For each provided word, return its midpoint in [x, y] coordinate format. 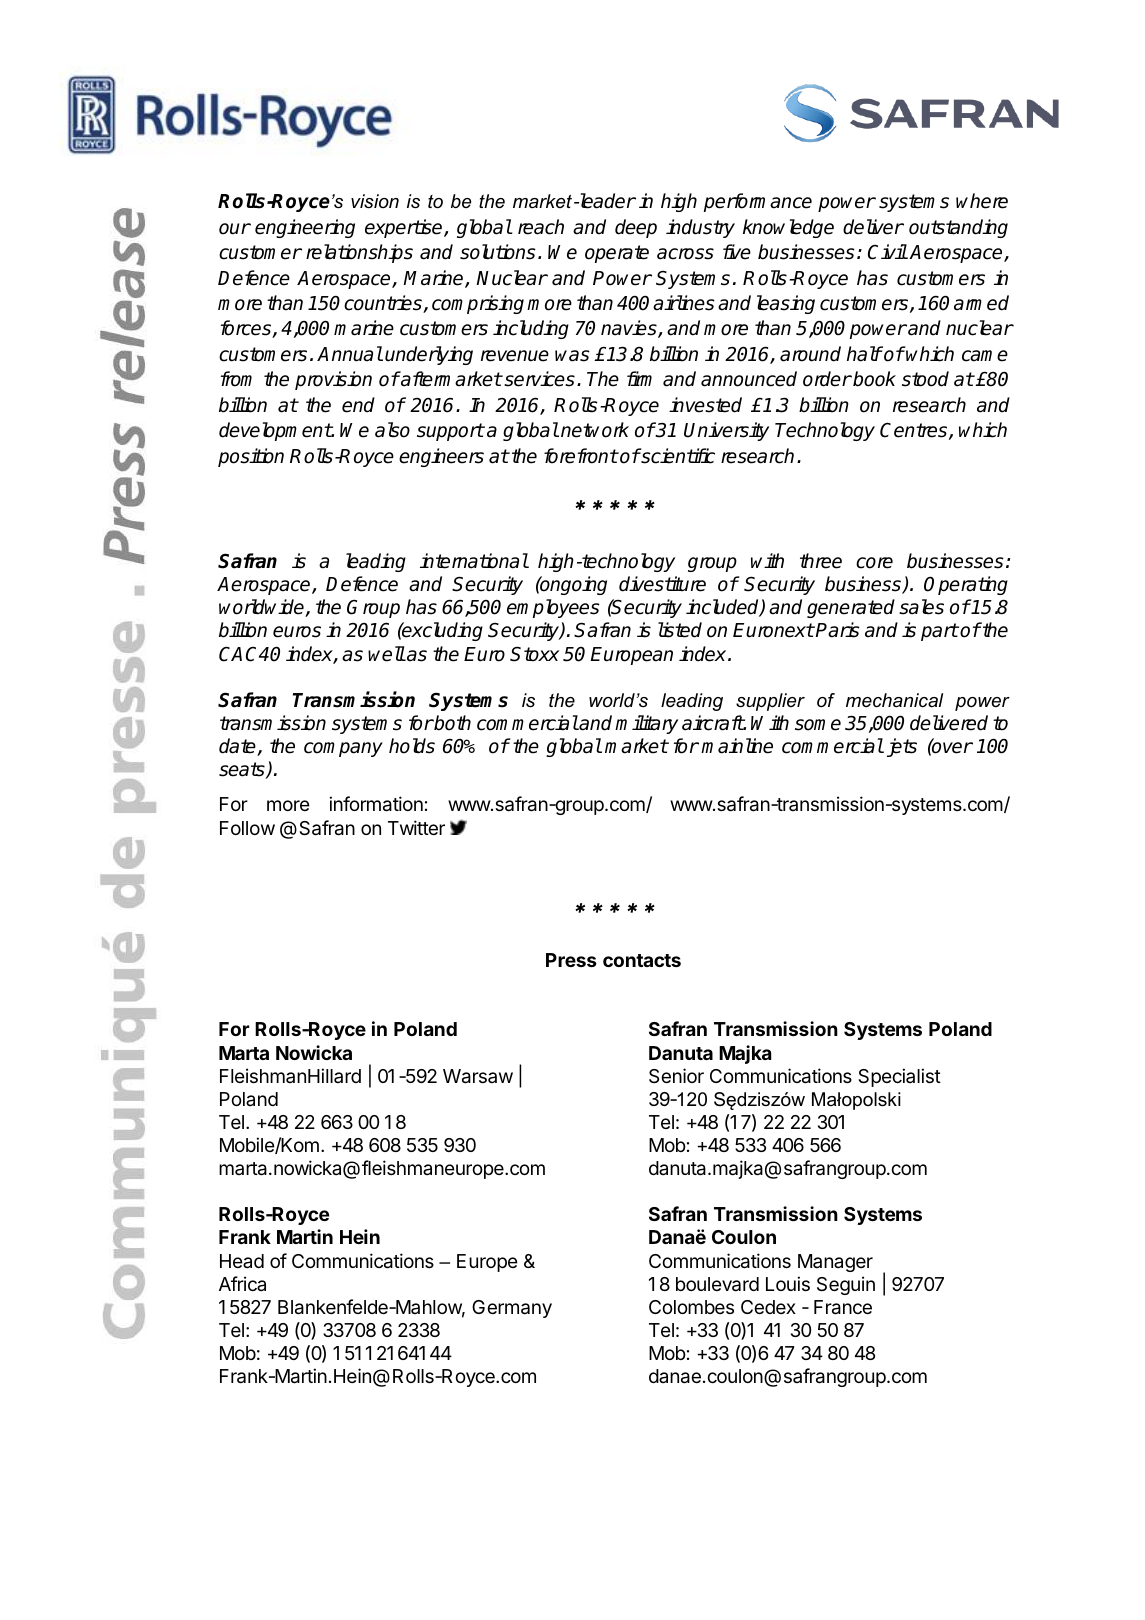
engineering [305, 228]
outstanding [958, 228]
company [343, 749]
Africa [242, 1283]
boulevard [717, 1284]
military [646, 724]
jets [900, 747]
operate [617, 254]
